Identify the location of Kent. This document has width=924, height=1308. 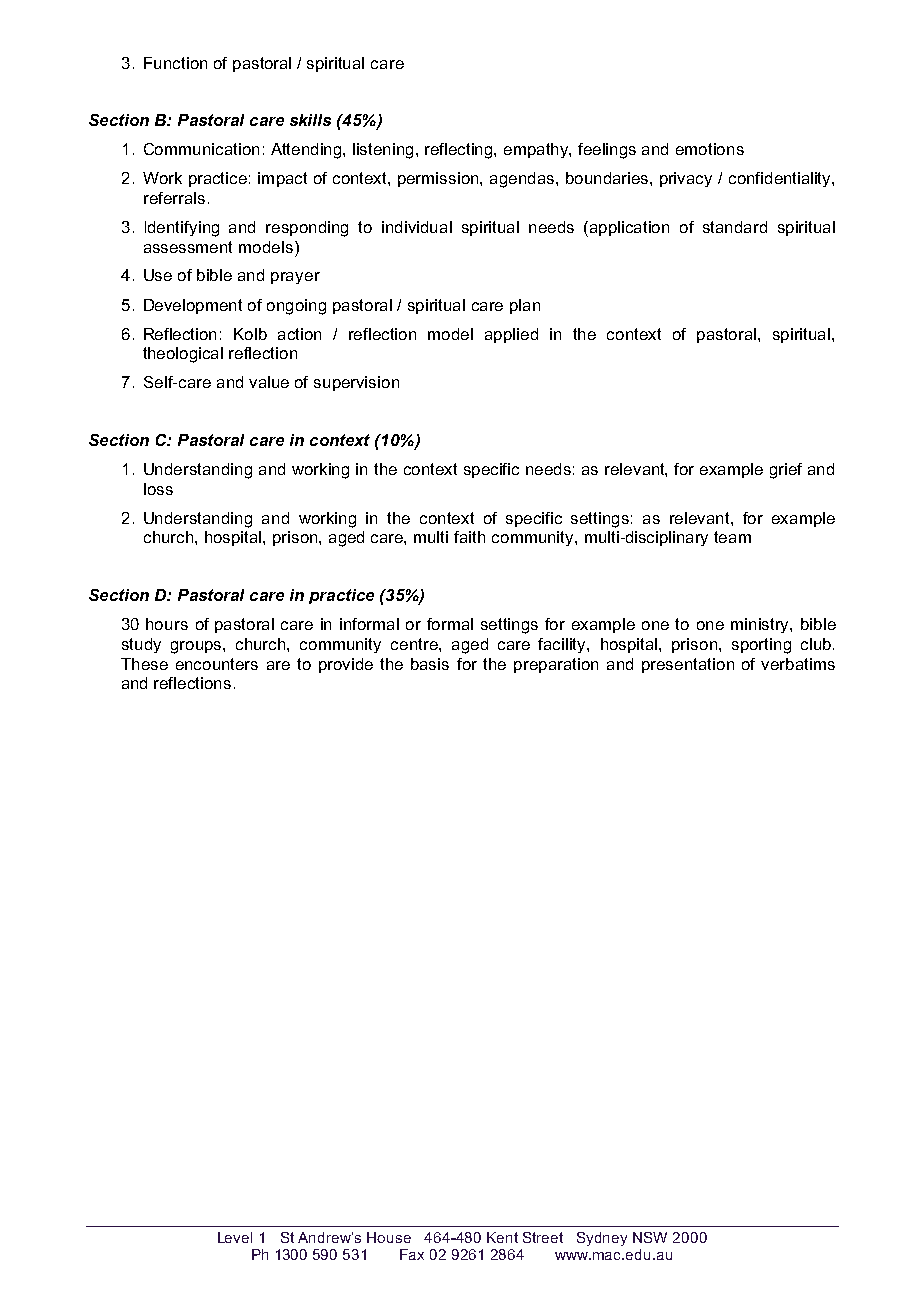
(502, 1237).
